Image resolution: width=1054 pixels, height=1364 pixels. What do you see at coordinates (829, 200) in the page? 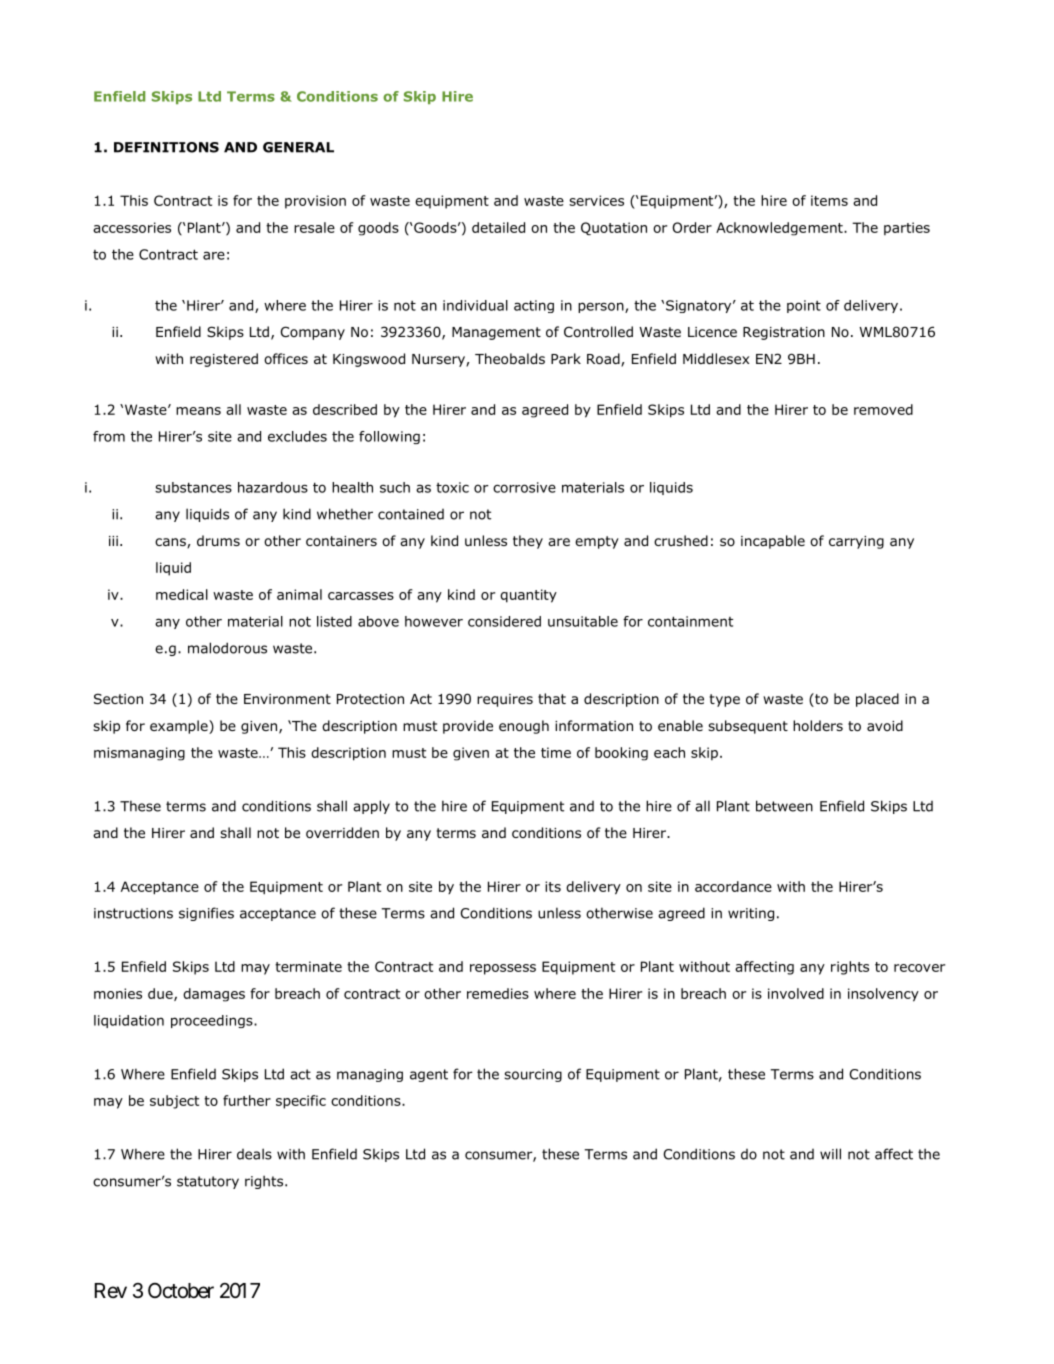
I see `items` at bounding box center [829, 200].
